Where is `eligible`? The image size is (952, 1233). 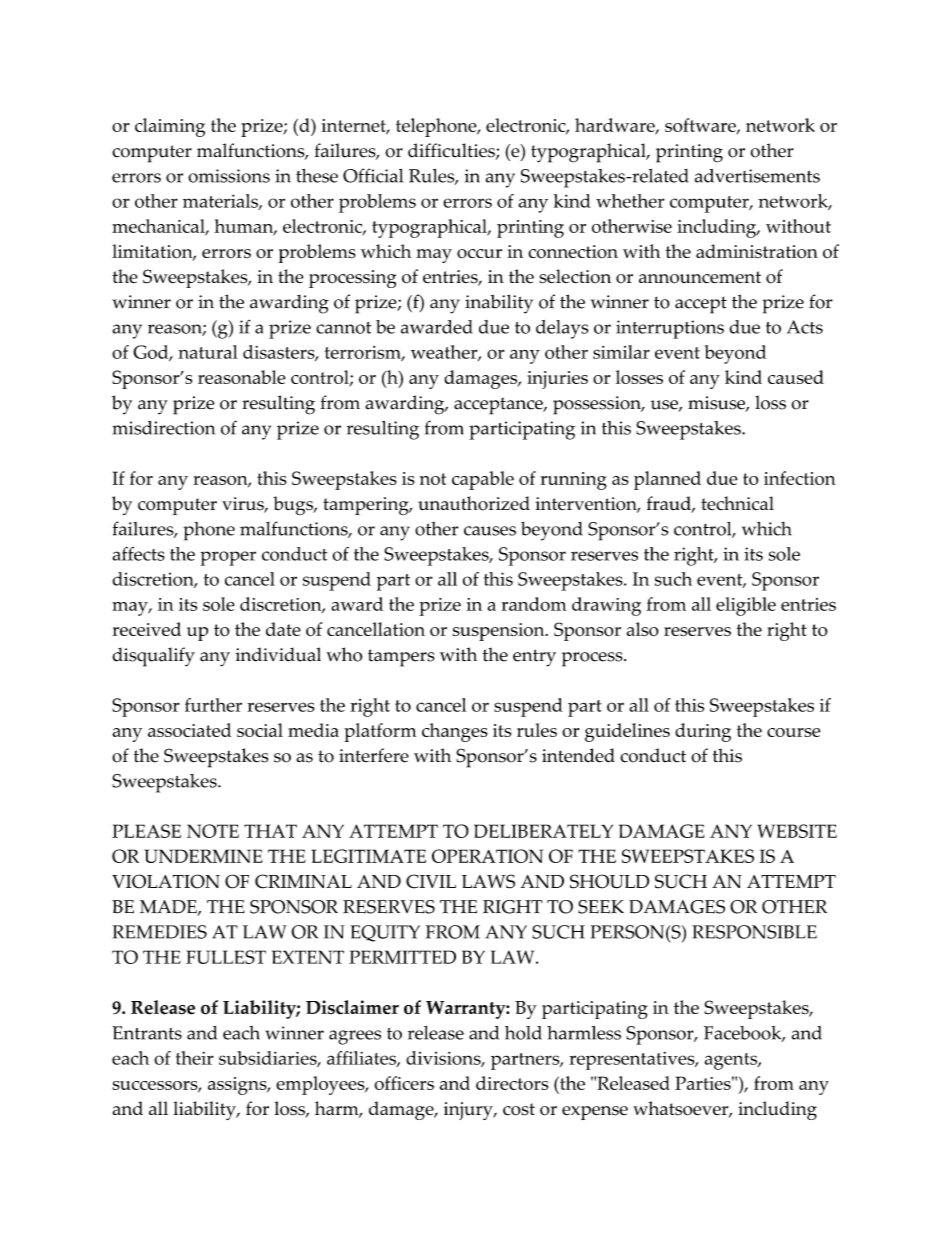 eligible is located at coordinates (746, 606).
